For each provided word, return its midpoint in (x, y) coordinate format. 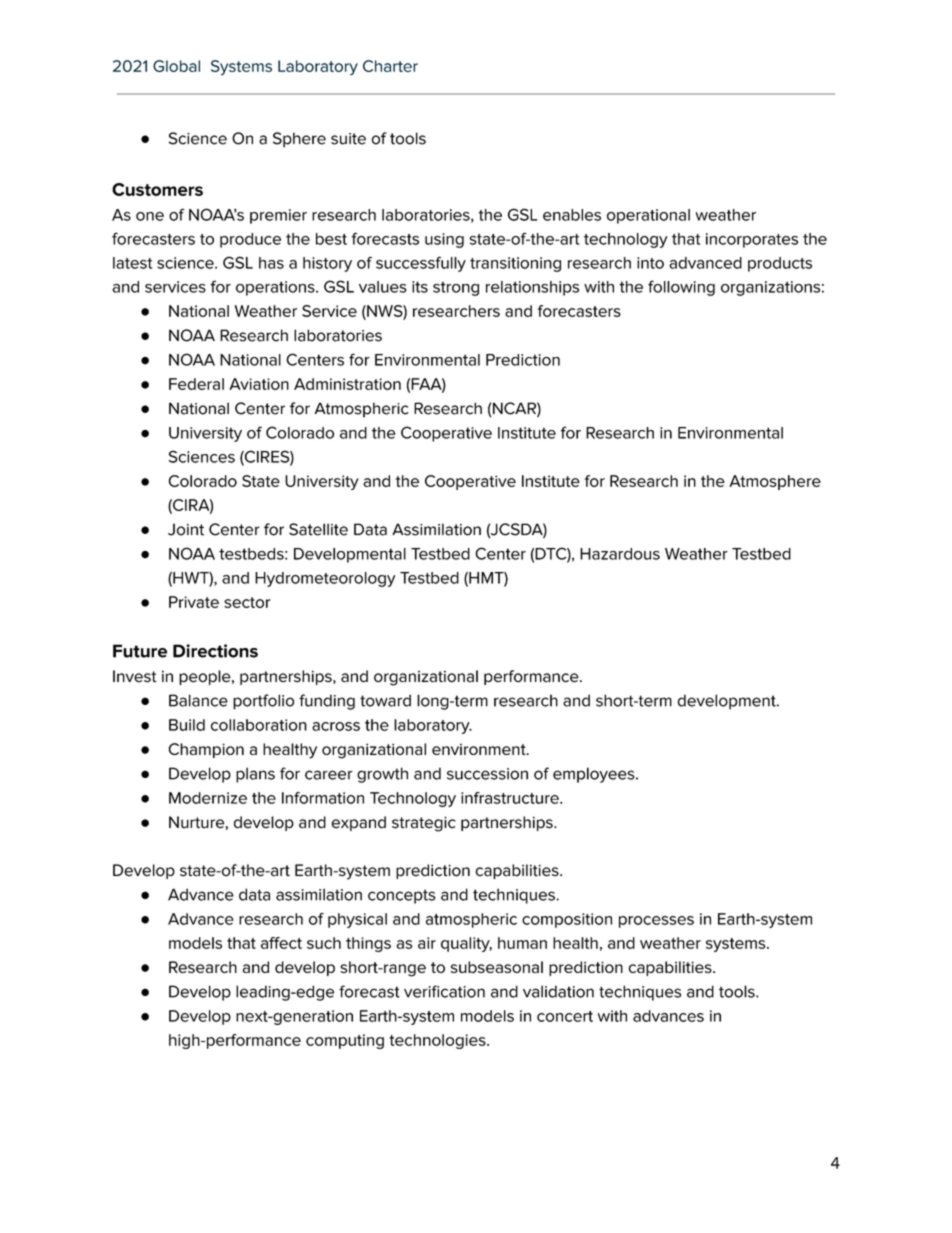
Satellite (318, 529)
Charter (390, 66)
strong (456, 288)
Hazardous (620, 554)
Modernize (208, 798)
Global (176, 66)
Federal (196, 384)
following (681, 288)
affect (281, 943)
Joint (186, 529)
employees (595, 775)
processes (656, 922)
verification (444, 991)
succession (487, 774)
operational (648, 216)
